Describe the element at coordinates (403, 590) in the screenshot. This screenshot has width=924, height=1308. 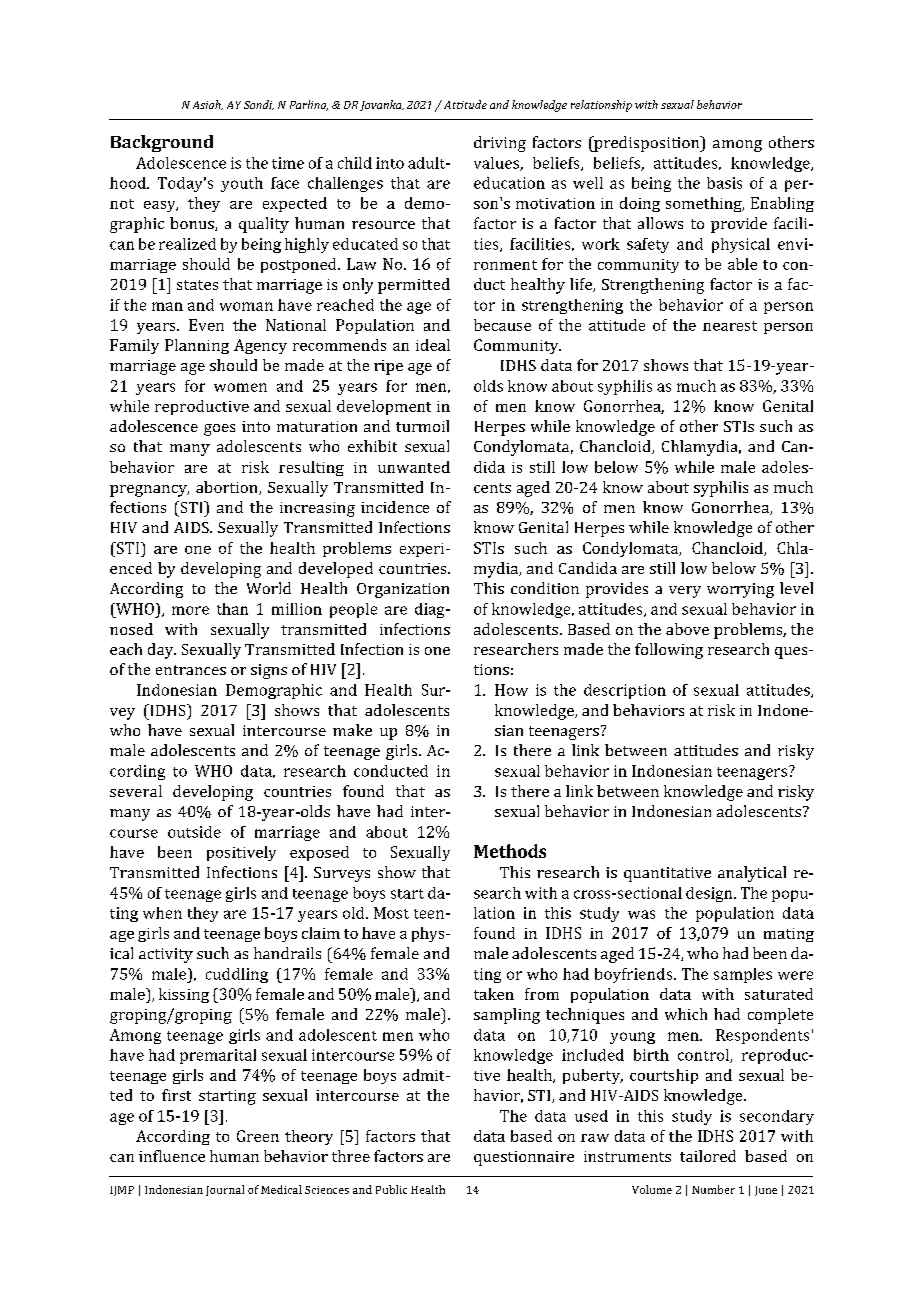
I see `Organization` at that location.
